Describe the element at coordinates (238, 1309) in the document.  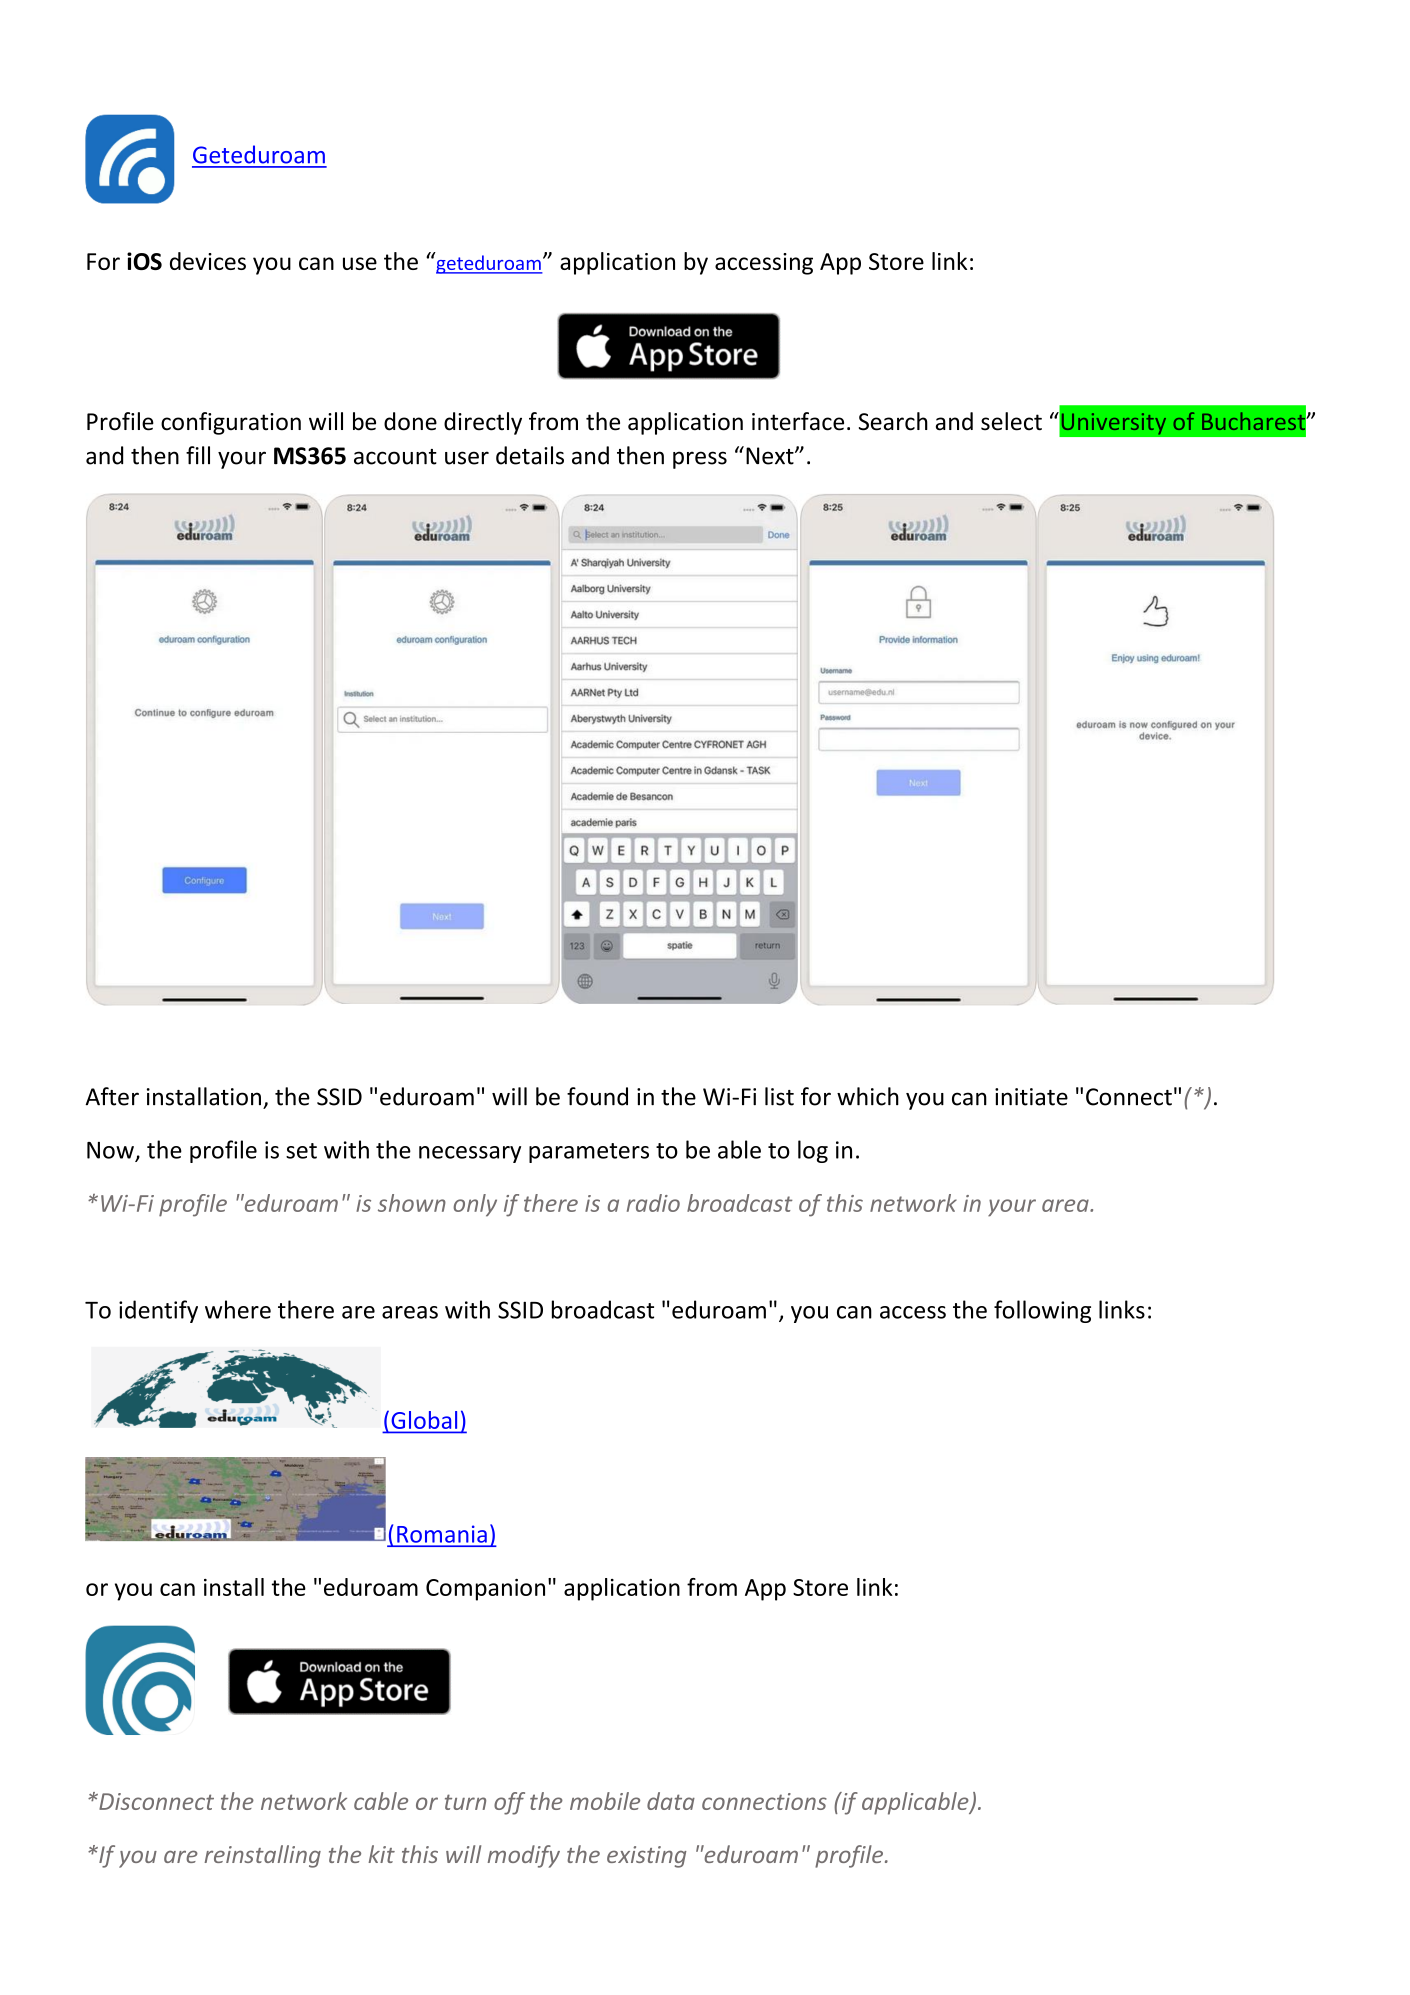
I see `where` at that location.
